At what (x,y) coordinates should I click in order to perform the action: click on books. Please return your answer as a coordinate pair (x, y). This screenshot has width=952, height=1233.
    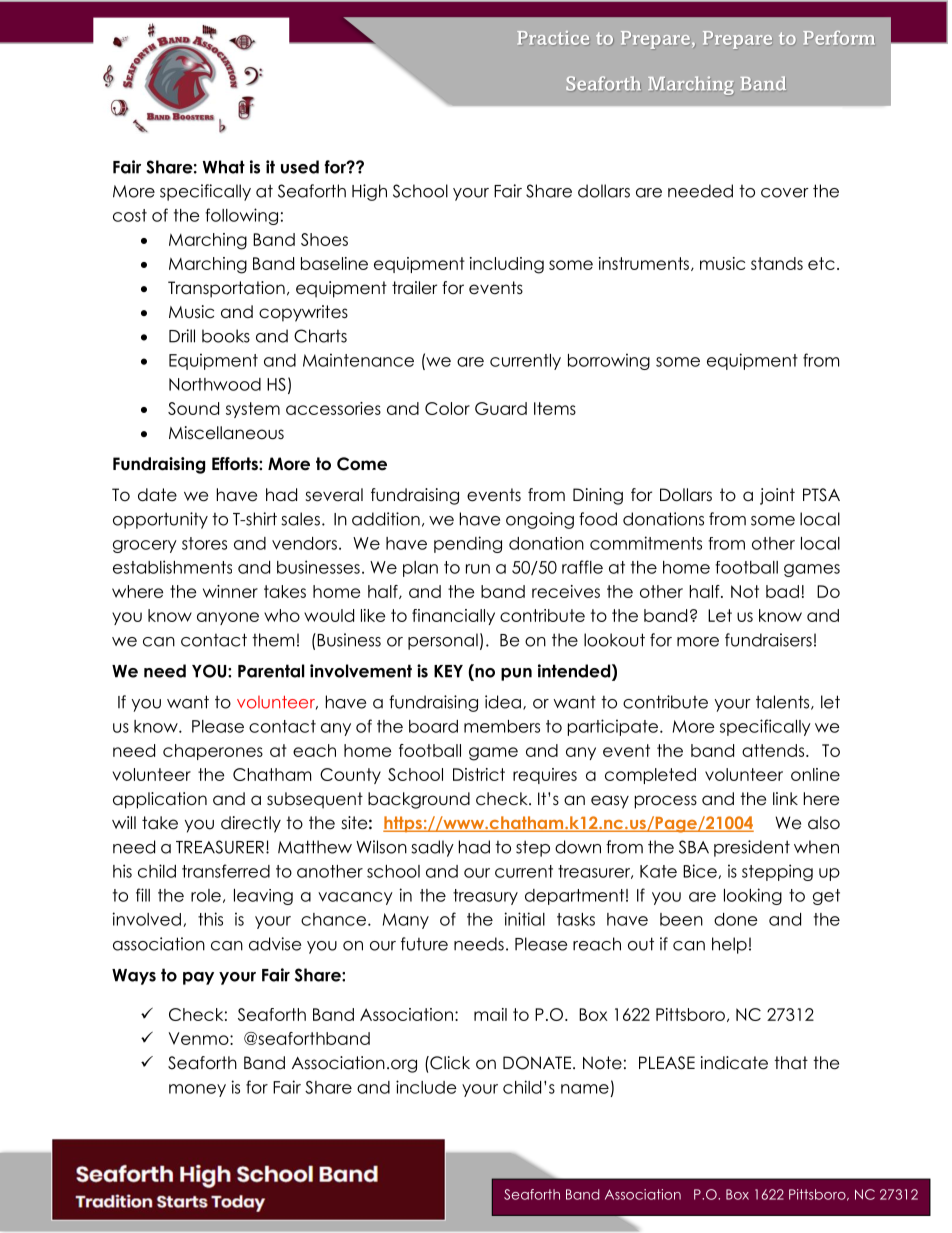
    Looking at the image, I should click on (226, 336).
